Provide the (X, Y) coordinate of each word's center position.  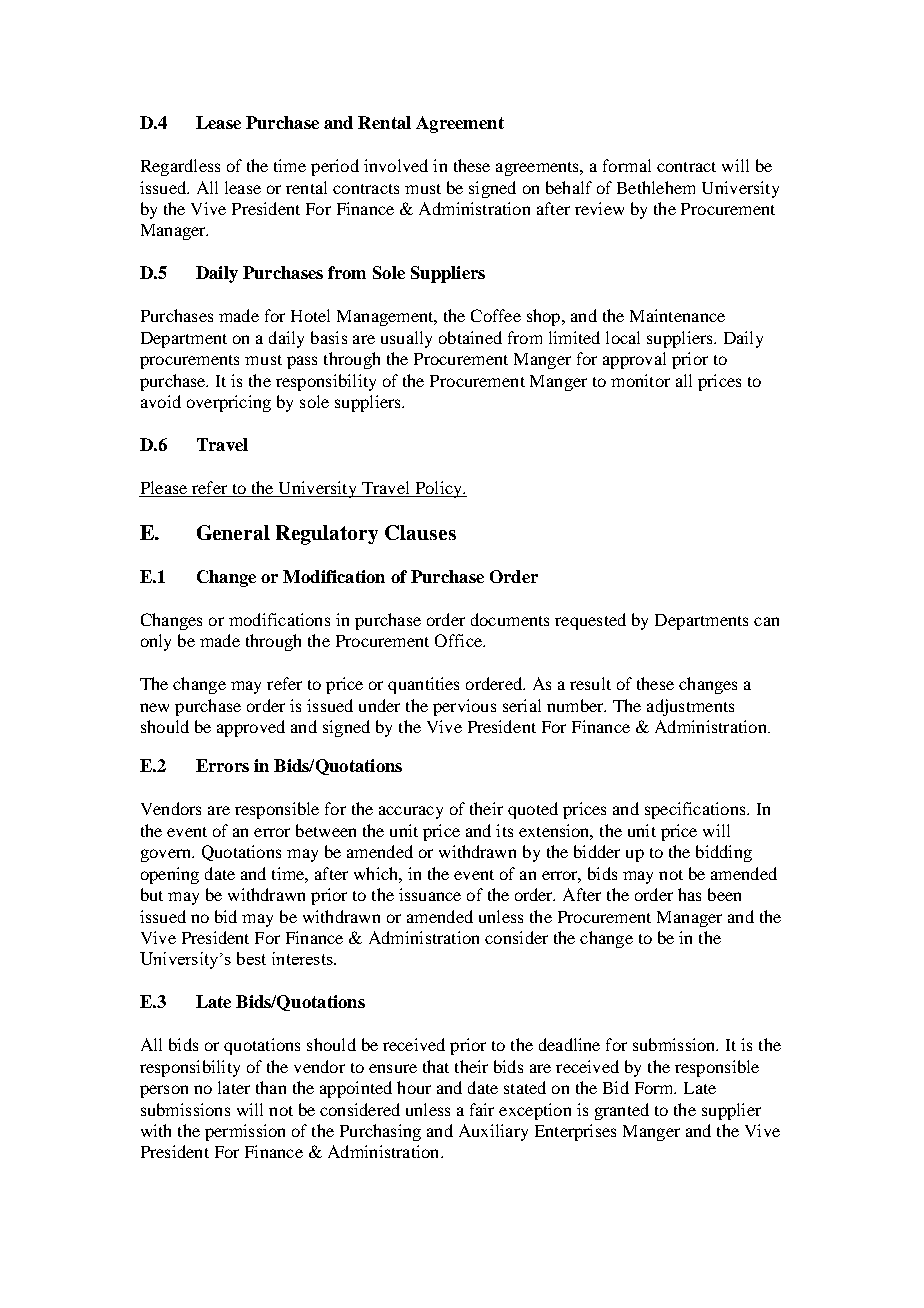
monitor (640, 380)
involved (396, 165)
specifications (696, 810)
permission (245, 1132)
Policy (438, 489)
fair (482, 1109)
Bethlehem (656, 187)
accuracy (411, 812)
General (233, 532)
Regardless (180, 167)
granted (622, 1111)
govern (167, 855)
